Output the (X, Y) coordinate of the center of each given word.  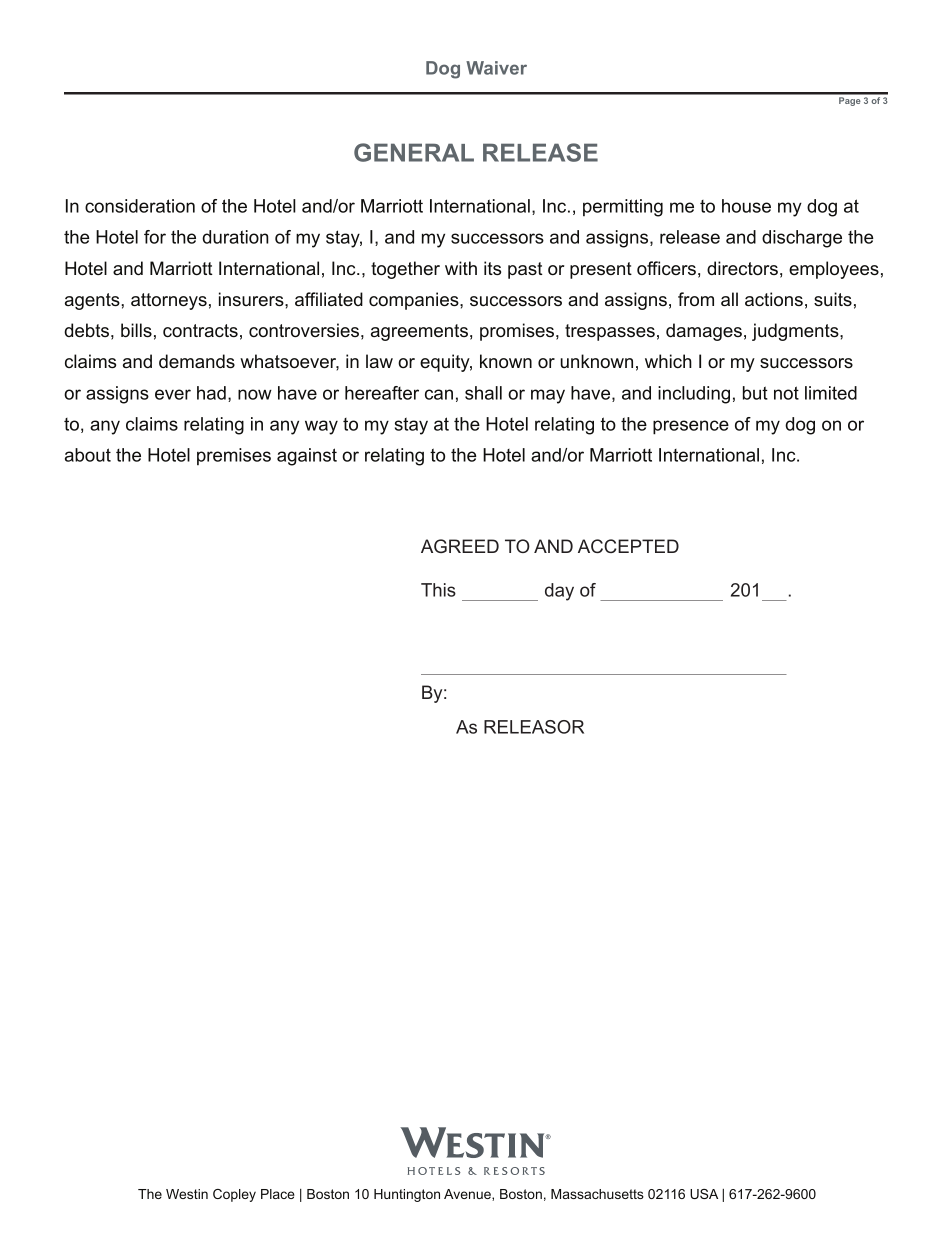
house (746, 206)
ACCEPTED (628, 546)
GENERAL (414, 152)
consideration (140, 206)
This (438, 590)
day (559, 592)
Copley (234, 1195)
